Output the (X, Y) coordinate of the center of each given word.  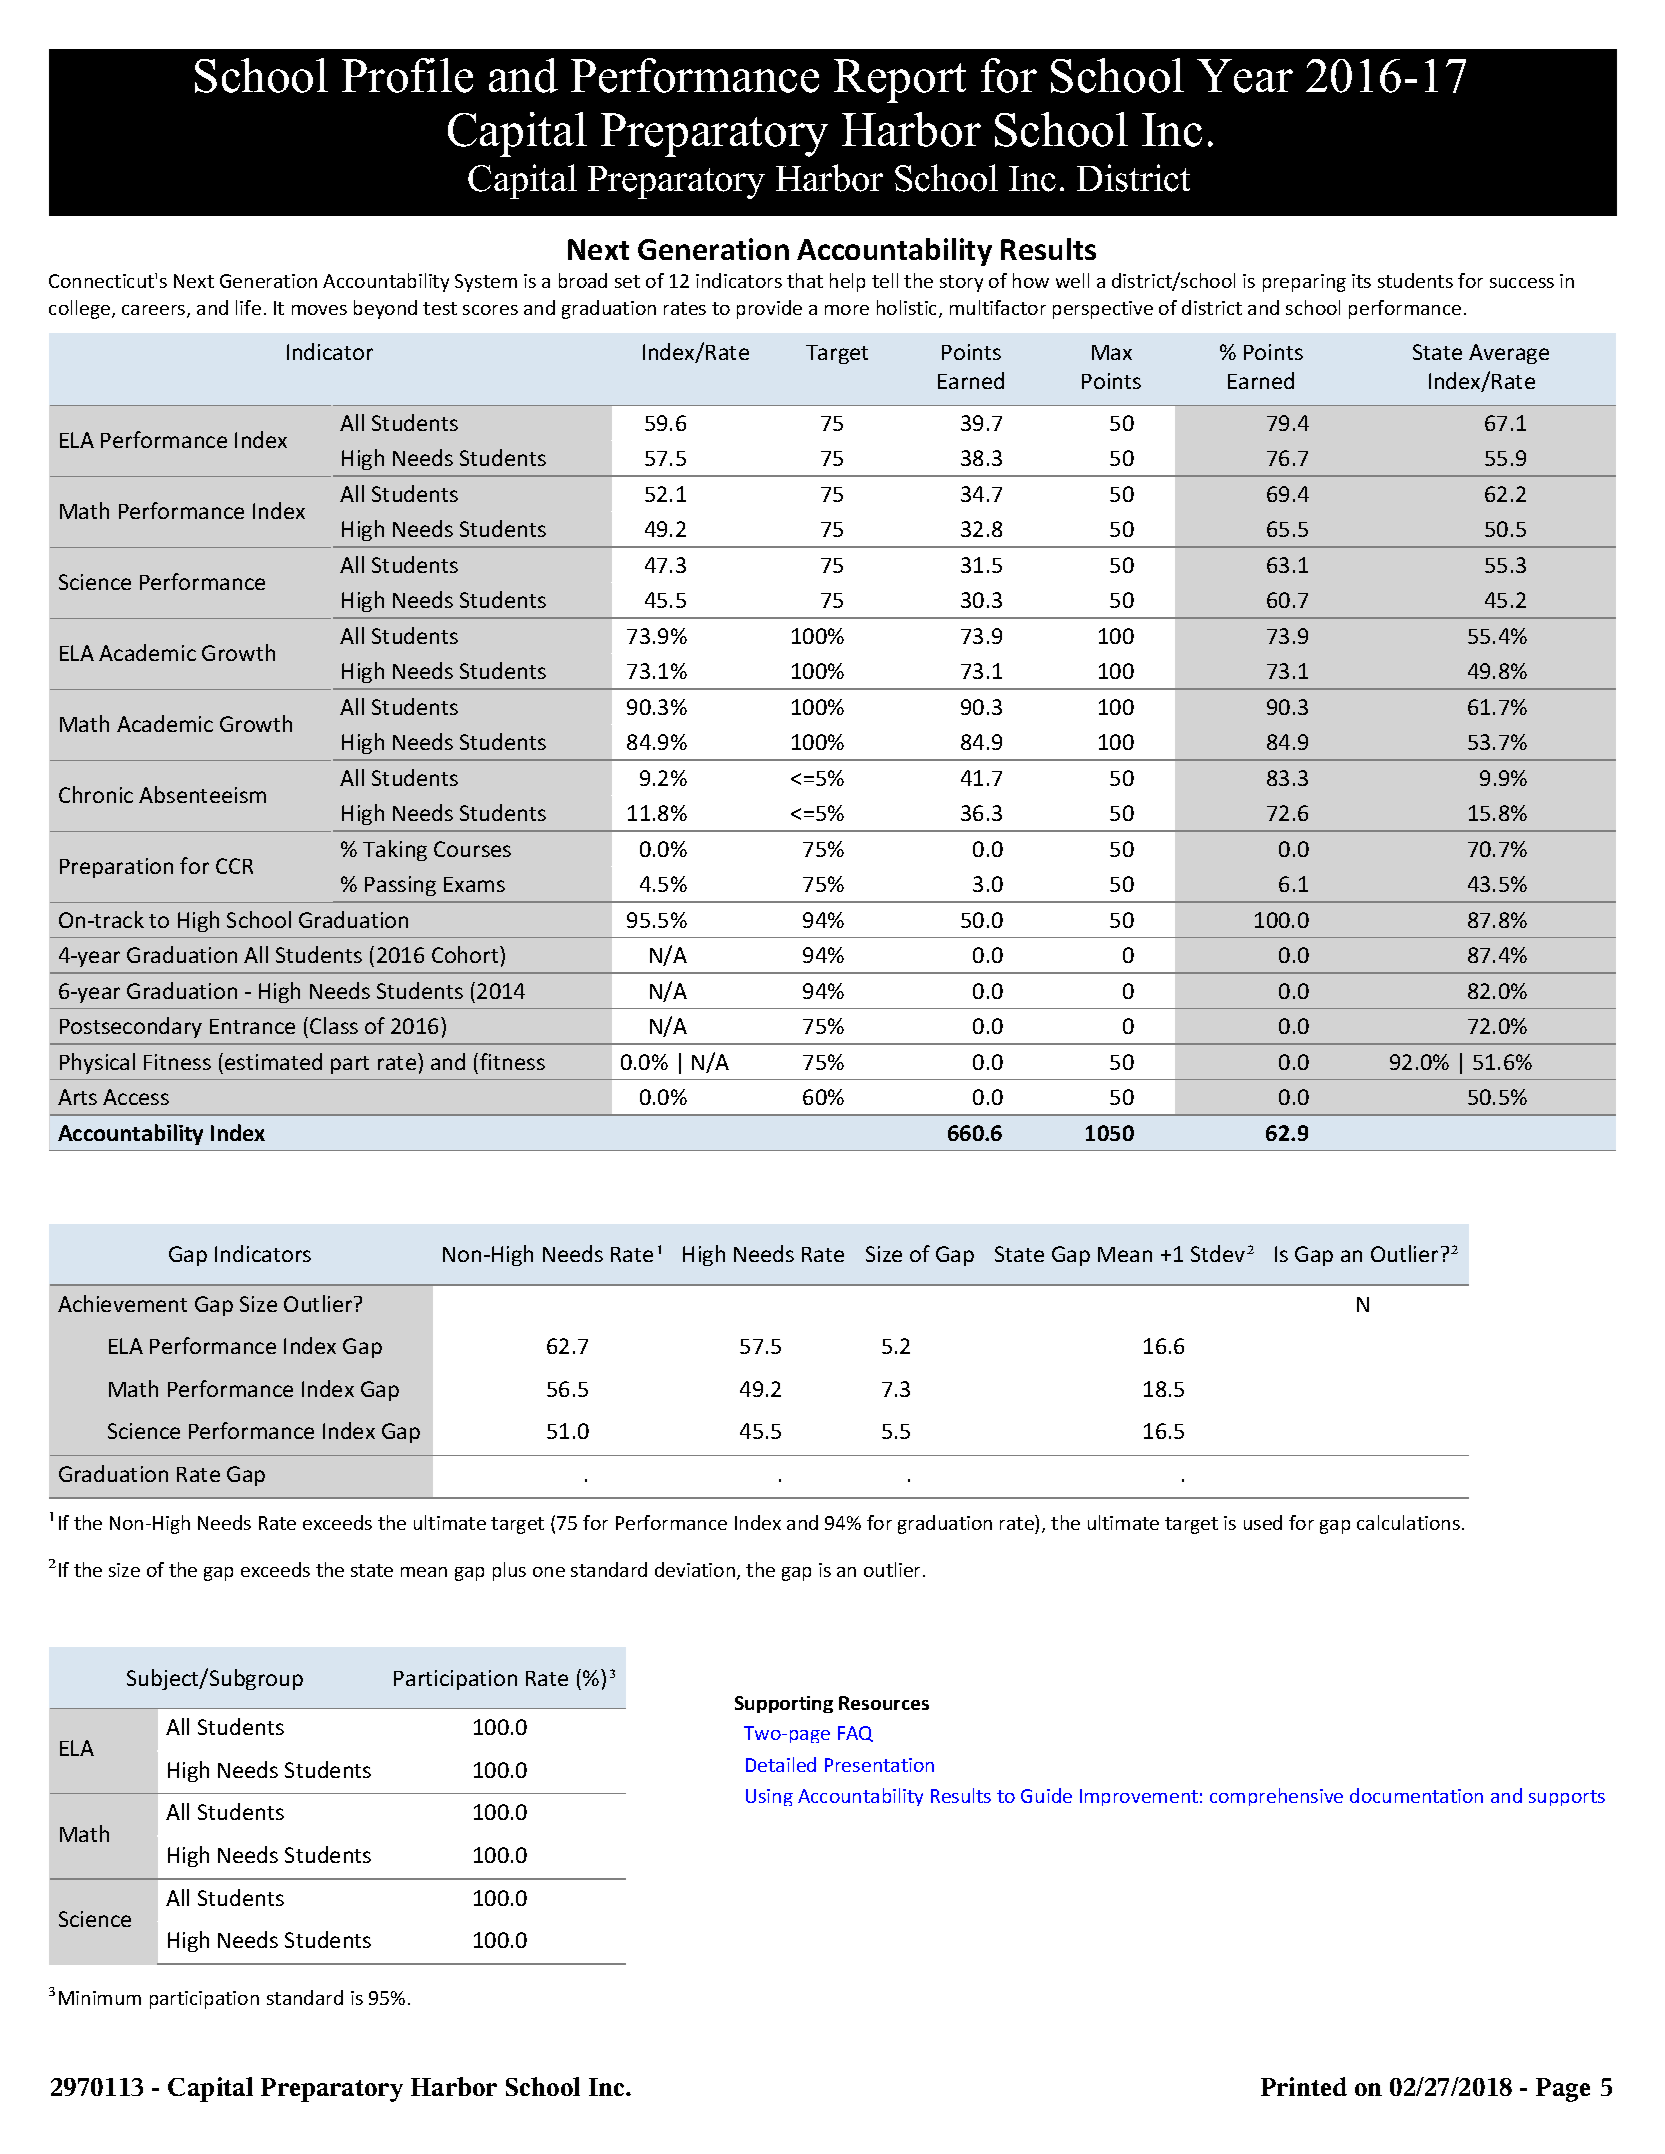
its (1361, 281)
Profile (407, 75)
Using (769, 1797)
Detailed (781, 1764)
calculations (1408, 1522)
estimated (273, 1061)
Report (900, 81)
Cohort (466, 954)
